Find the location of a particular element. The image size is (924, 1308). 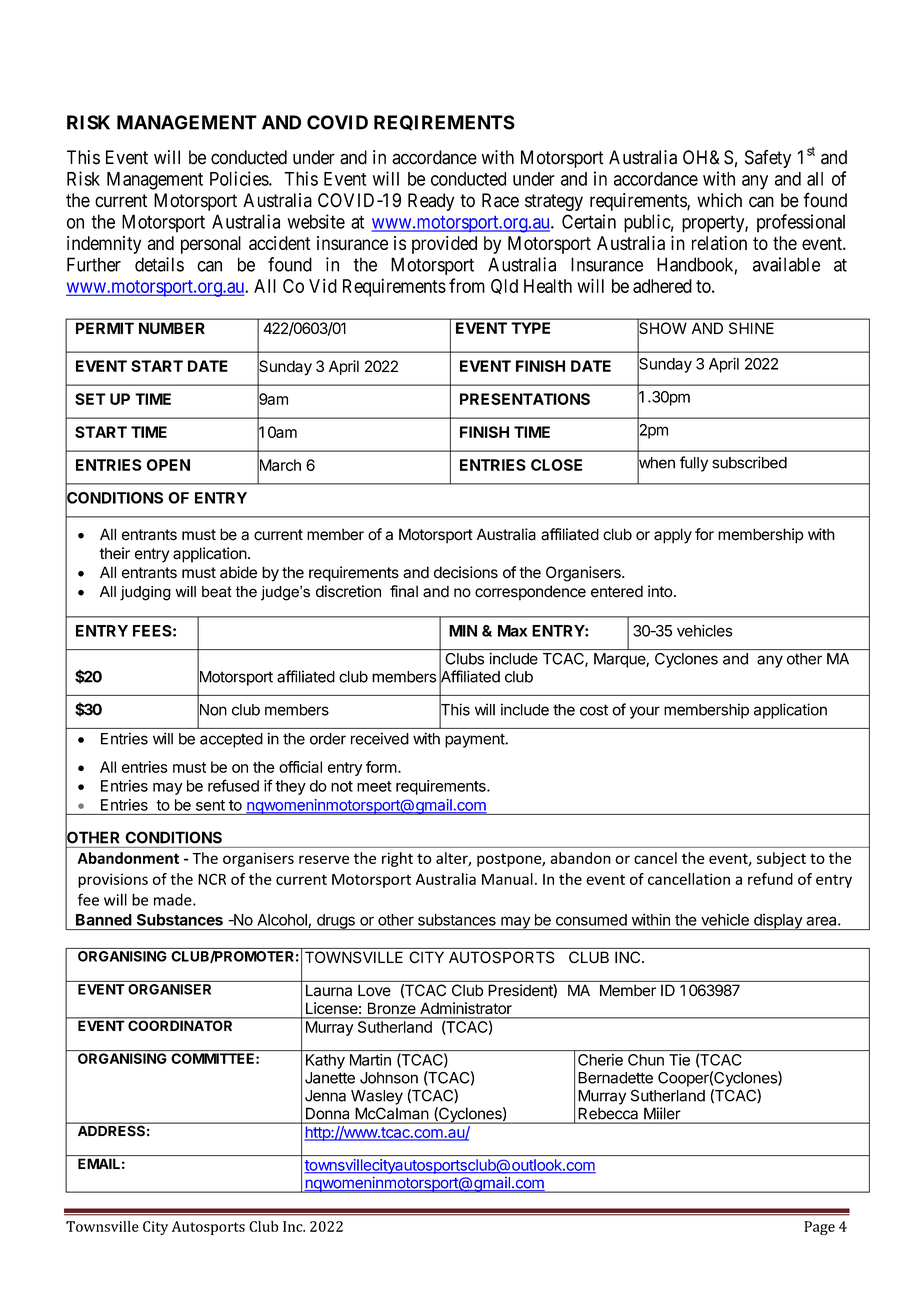

Administrator is located at coordinates (466, 1008).
